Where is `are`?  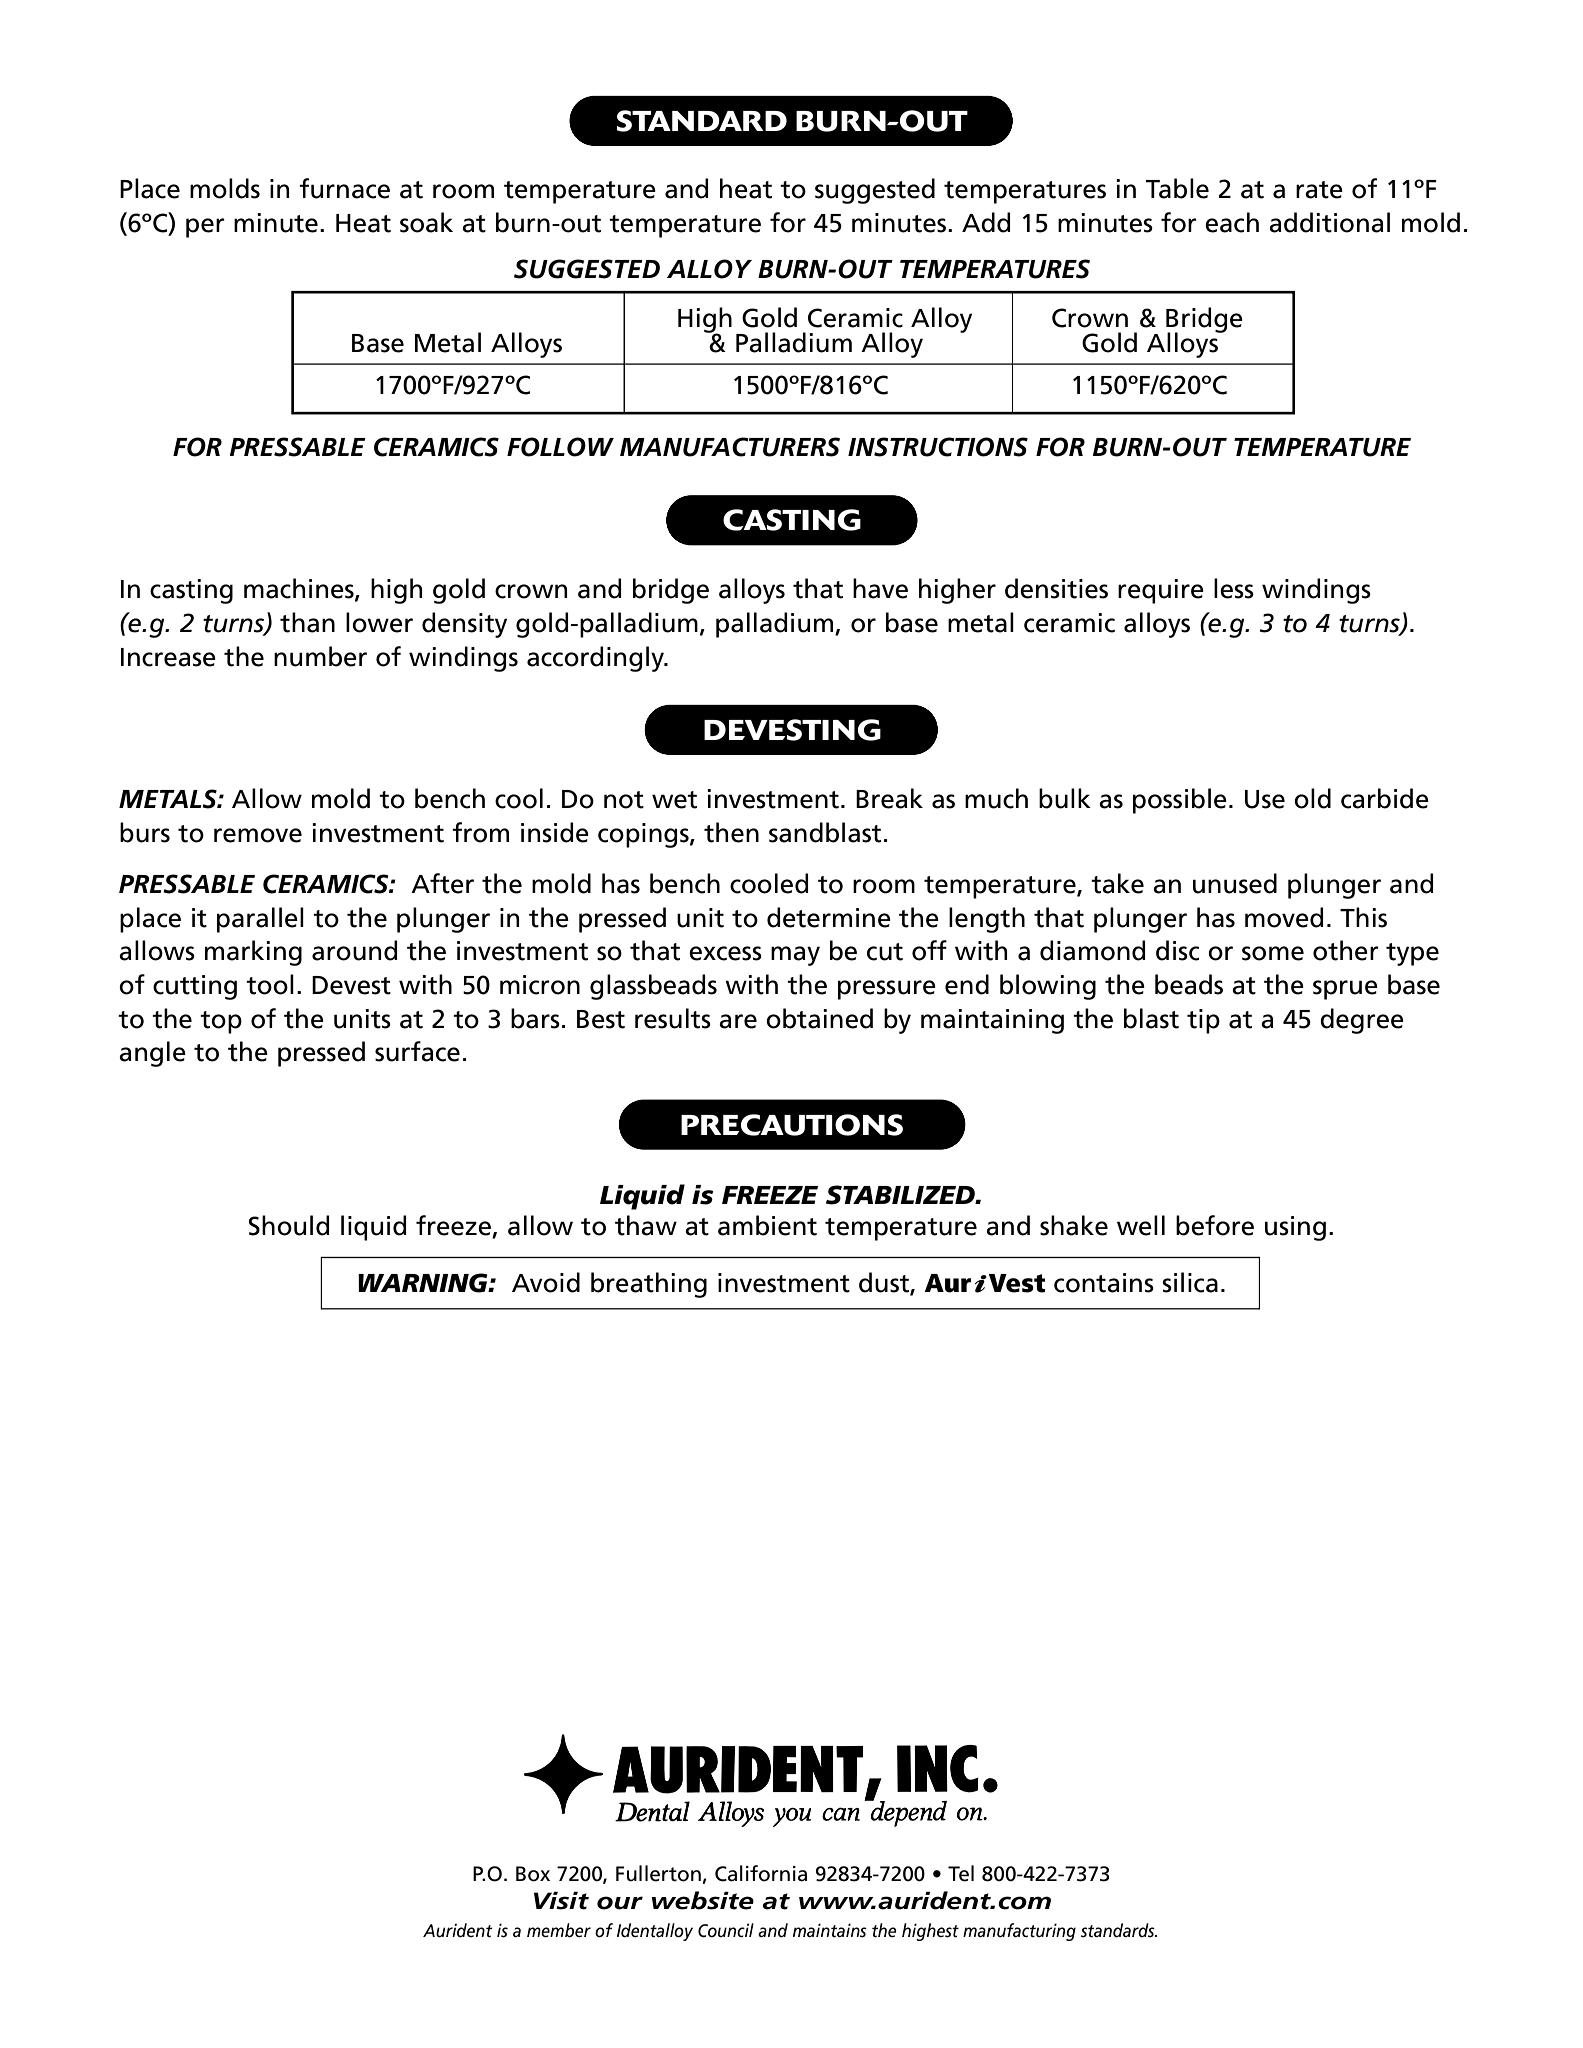 are is located at coordinates (738, 1021).
